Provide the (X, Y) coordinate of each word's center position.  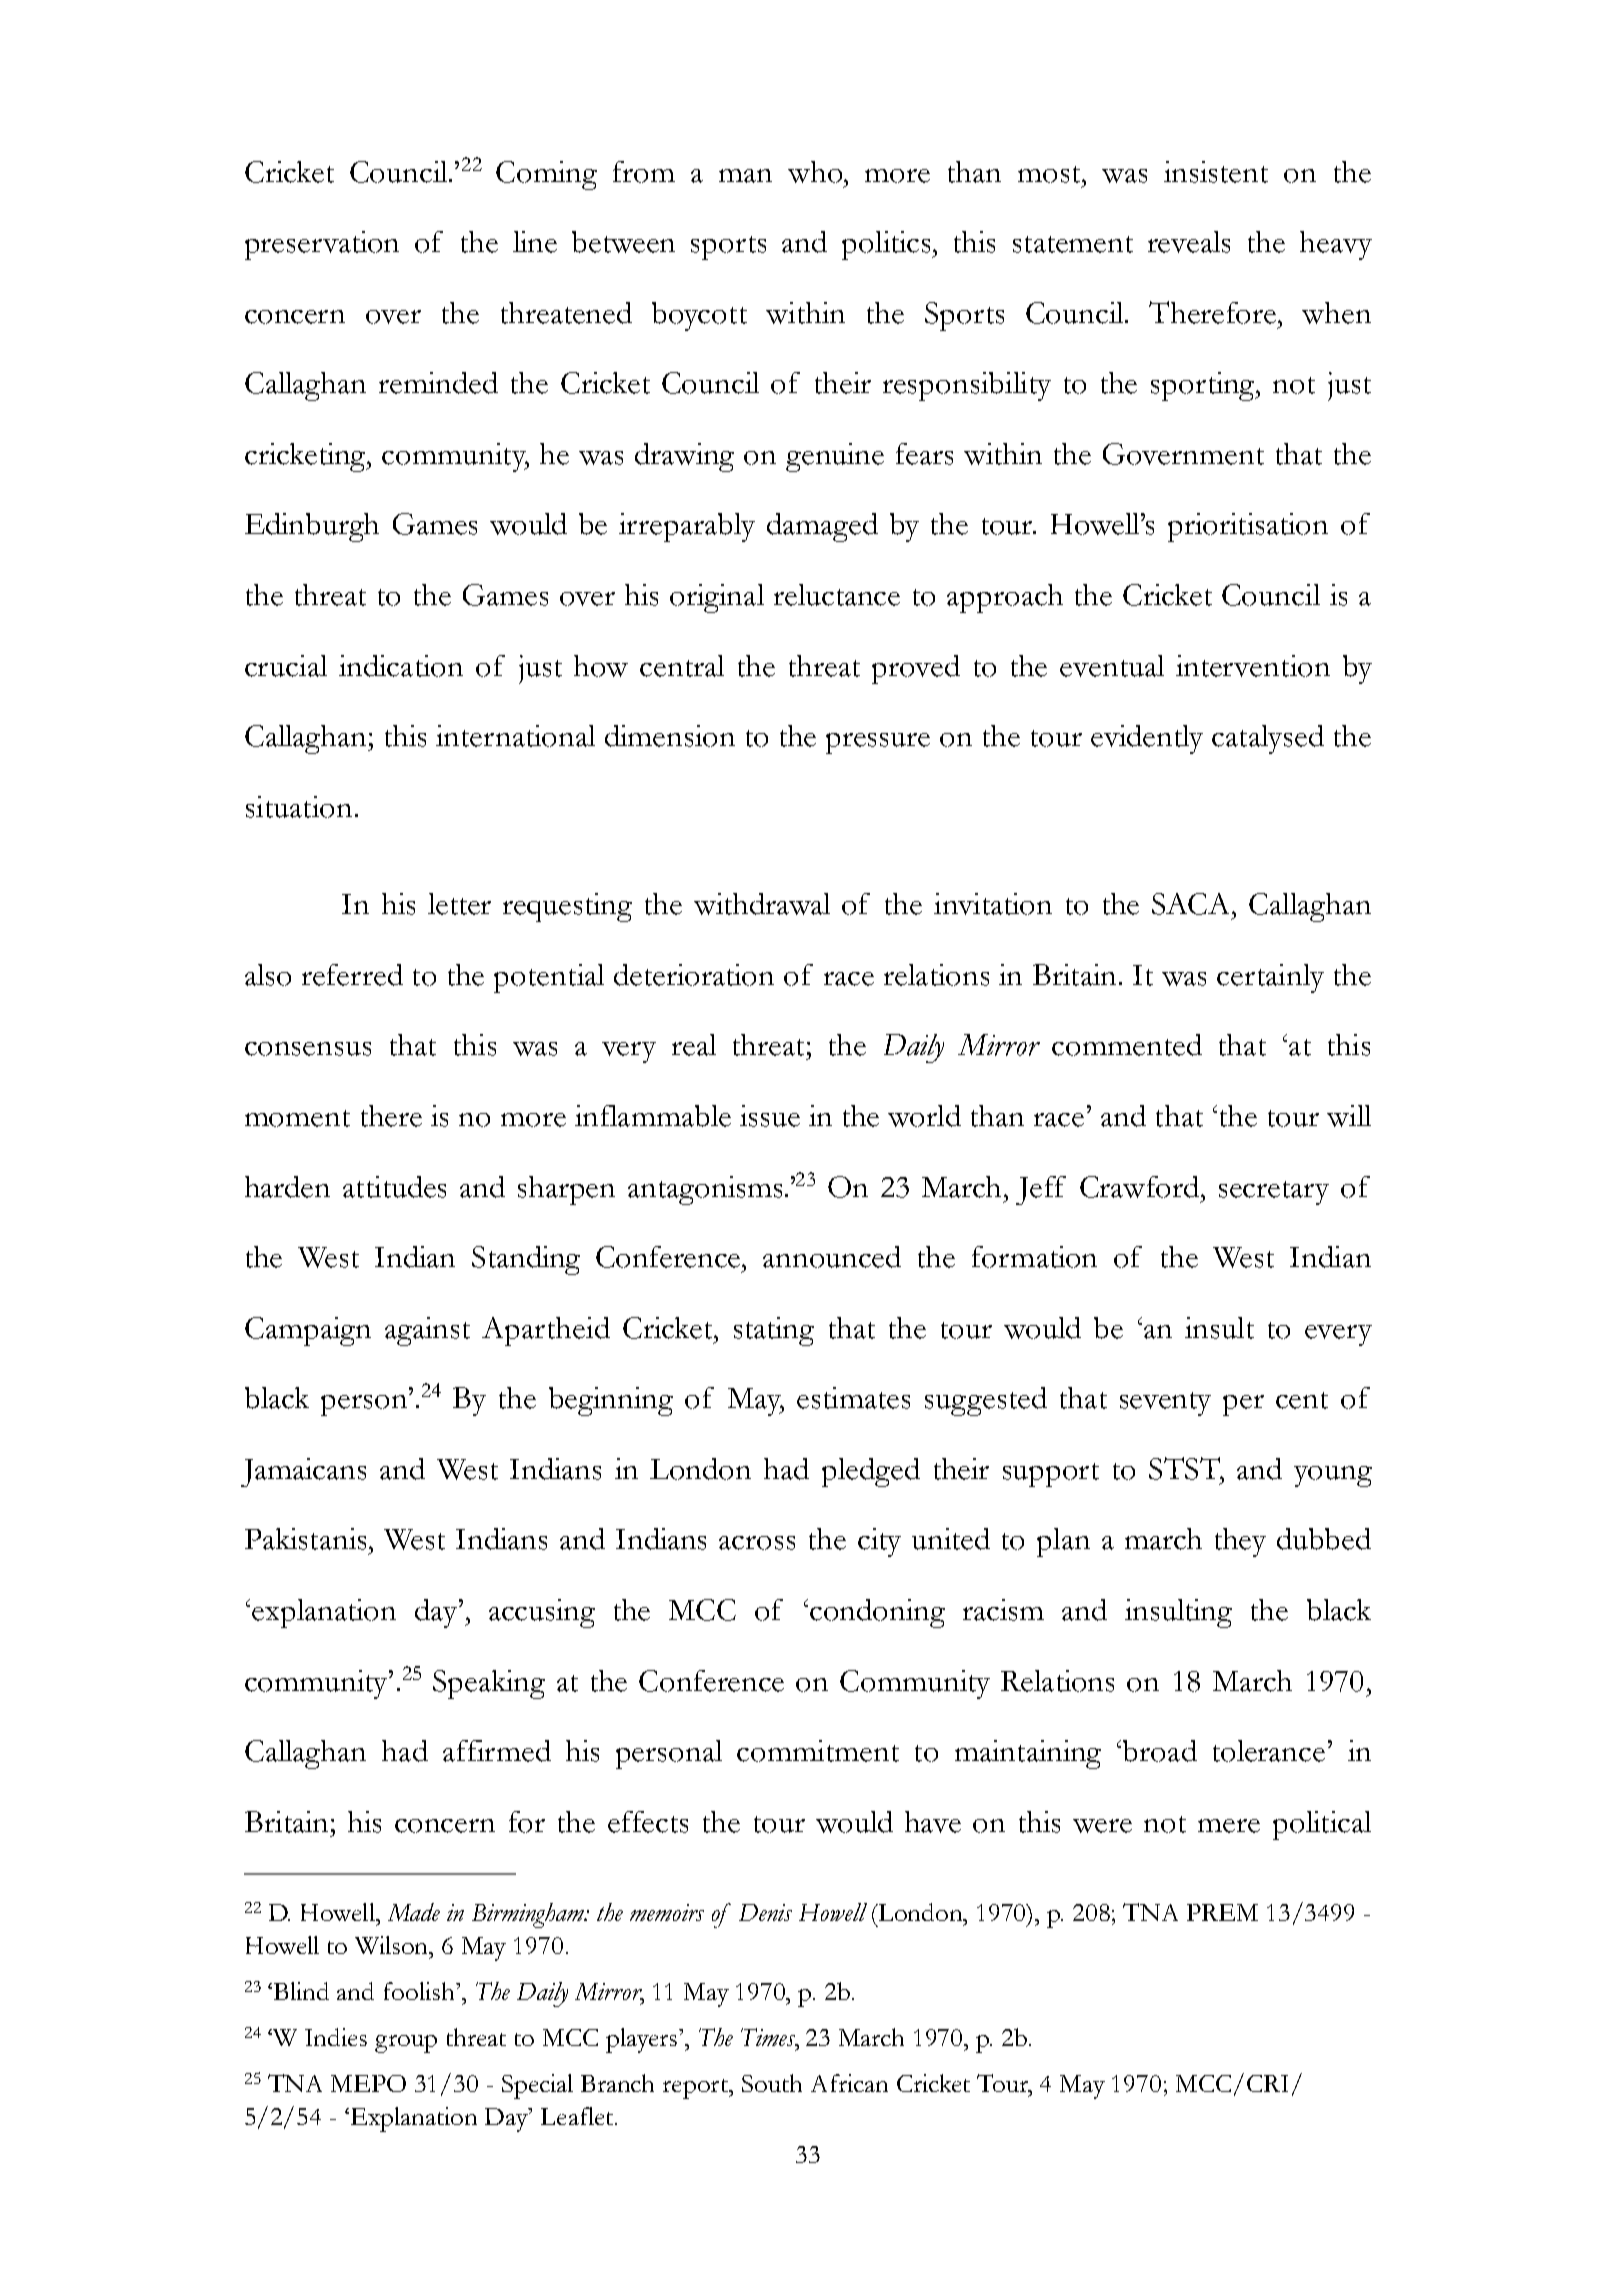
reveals (1189, 242)
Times (769, 2037)
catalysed (1268, 739)
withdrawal (762, 904)
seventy (1165, 1404)
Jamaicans (303, 1472)
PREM (1222, 1912)
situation (299, 807)
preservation (322, 245)
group (406, 2044)
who (816, 172)
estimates (853, 1398)
